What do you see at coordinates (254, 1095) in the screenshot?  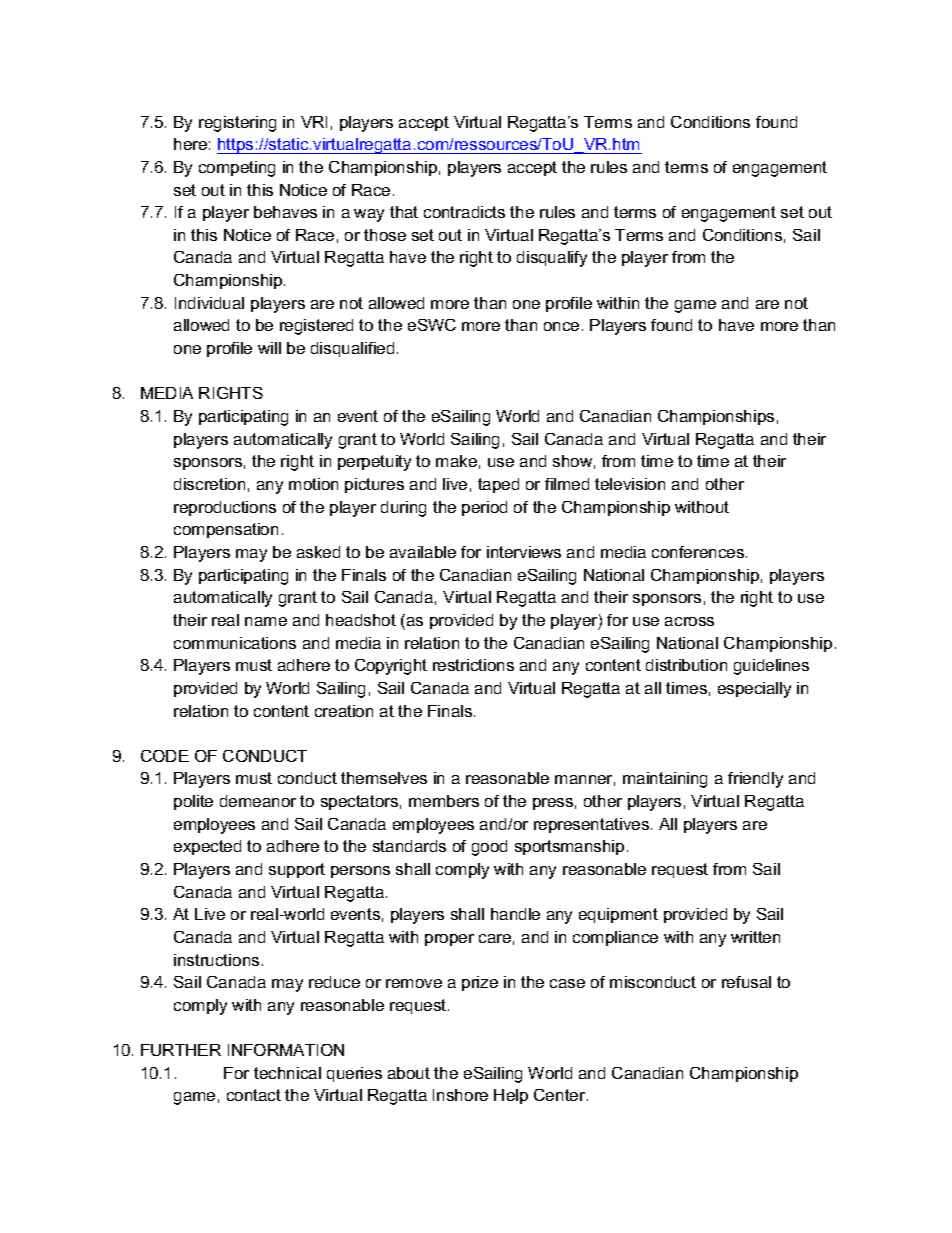 I see `contact` at bounding box center [254, 1095].
